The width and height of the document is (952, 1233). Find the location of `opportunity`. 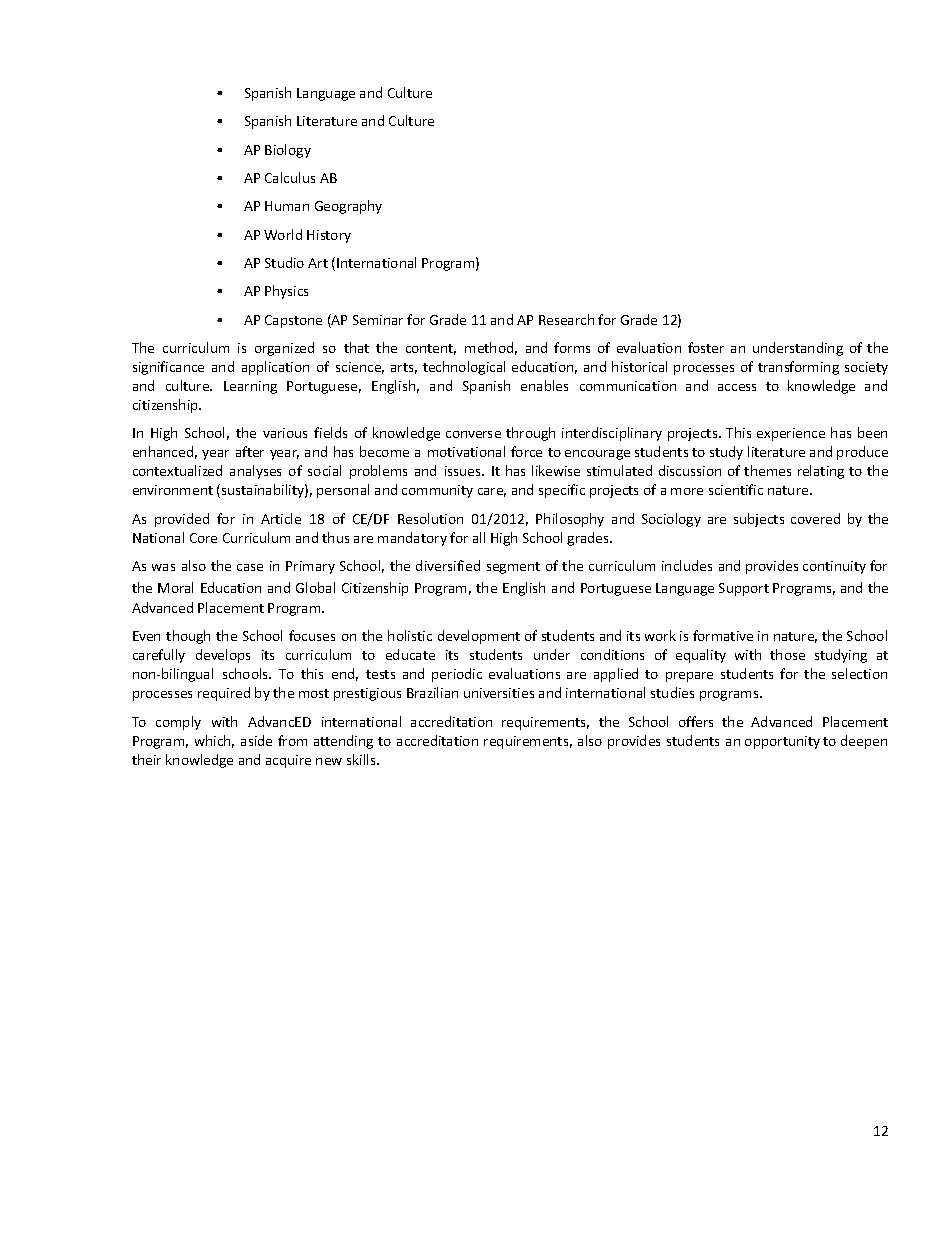

opportunity is located at coordinates (782, 742).
